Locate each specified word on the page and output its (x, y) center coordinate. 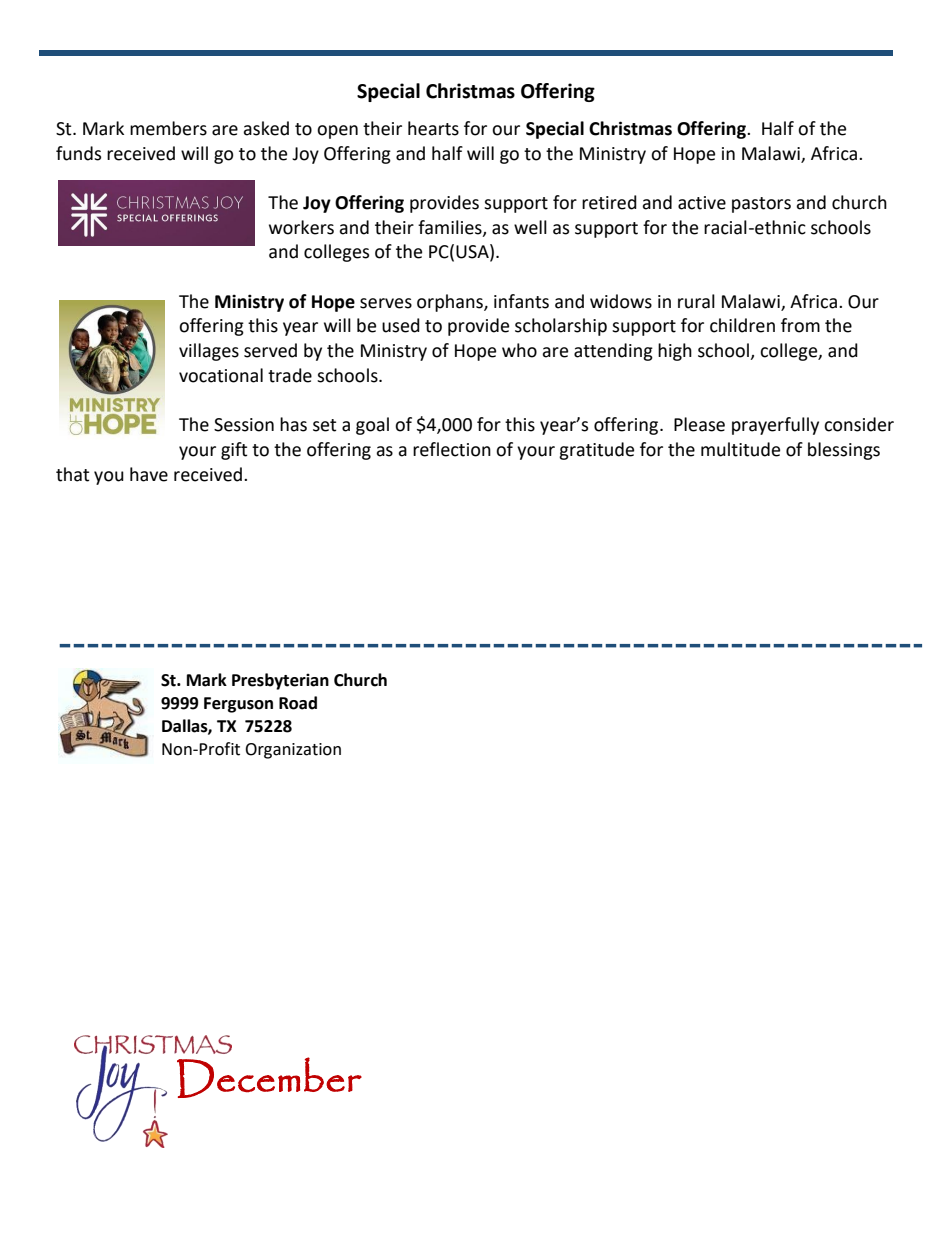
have (149, 474)
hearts (433, 128)
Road (298, 703)
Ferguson (238, 705)
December (269, 1077)
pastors (761, 205)
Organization (293, 751)
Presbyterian (280, 681)
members (168, 128)
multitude (740, 449)
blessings (844, 451)
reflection (452, 449)
